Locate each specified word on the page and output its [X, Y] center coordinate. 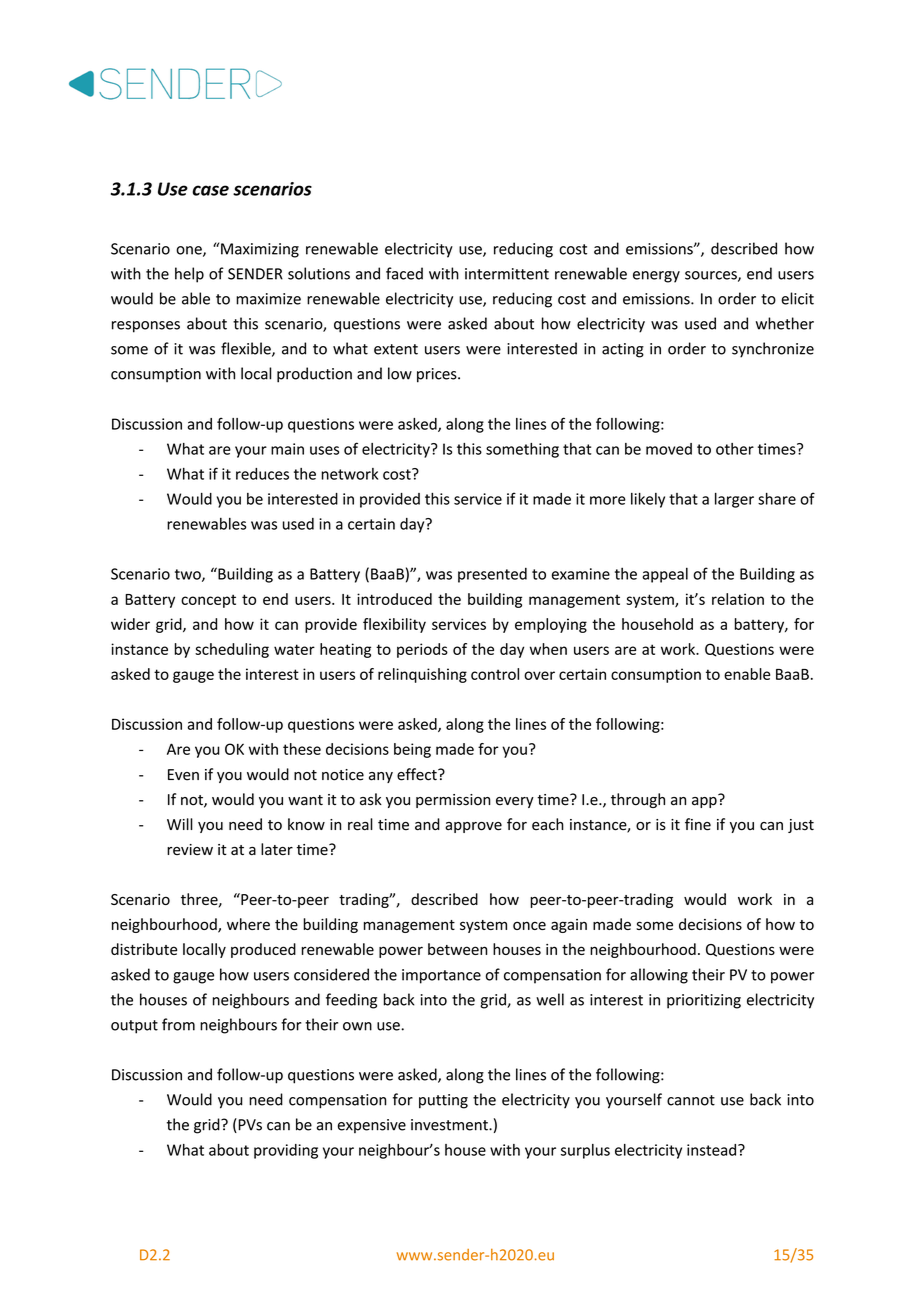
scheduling [232, 650]
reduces [262, 474]
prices [438, 375]
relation [738, 599]
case [210, 190]
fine [698, 824]
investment [450, 1125]
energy [656, 277]
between [457, 949]
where [248, 924]
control [495, 674]
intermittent [507, 274]
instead [713, 1150]
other [735, 449]
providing [286, 1151]
